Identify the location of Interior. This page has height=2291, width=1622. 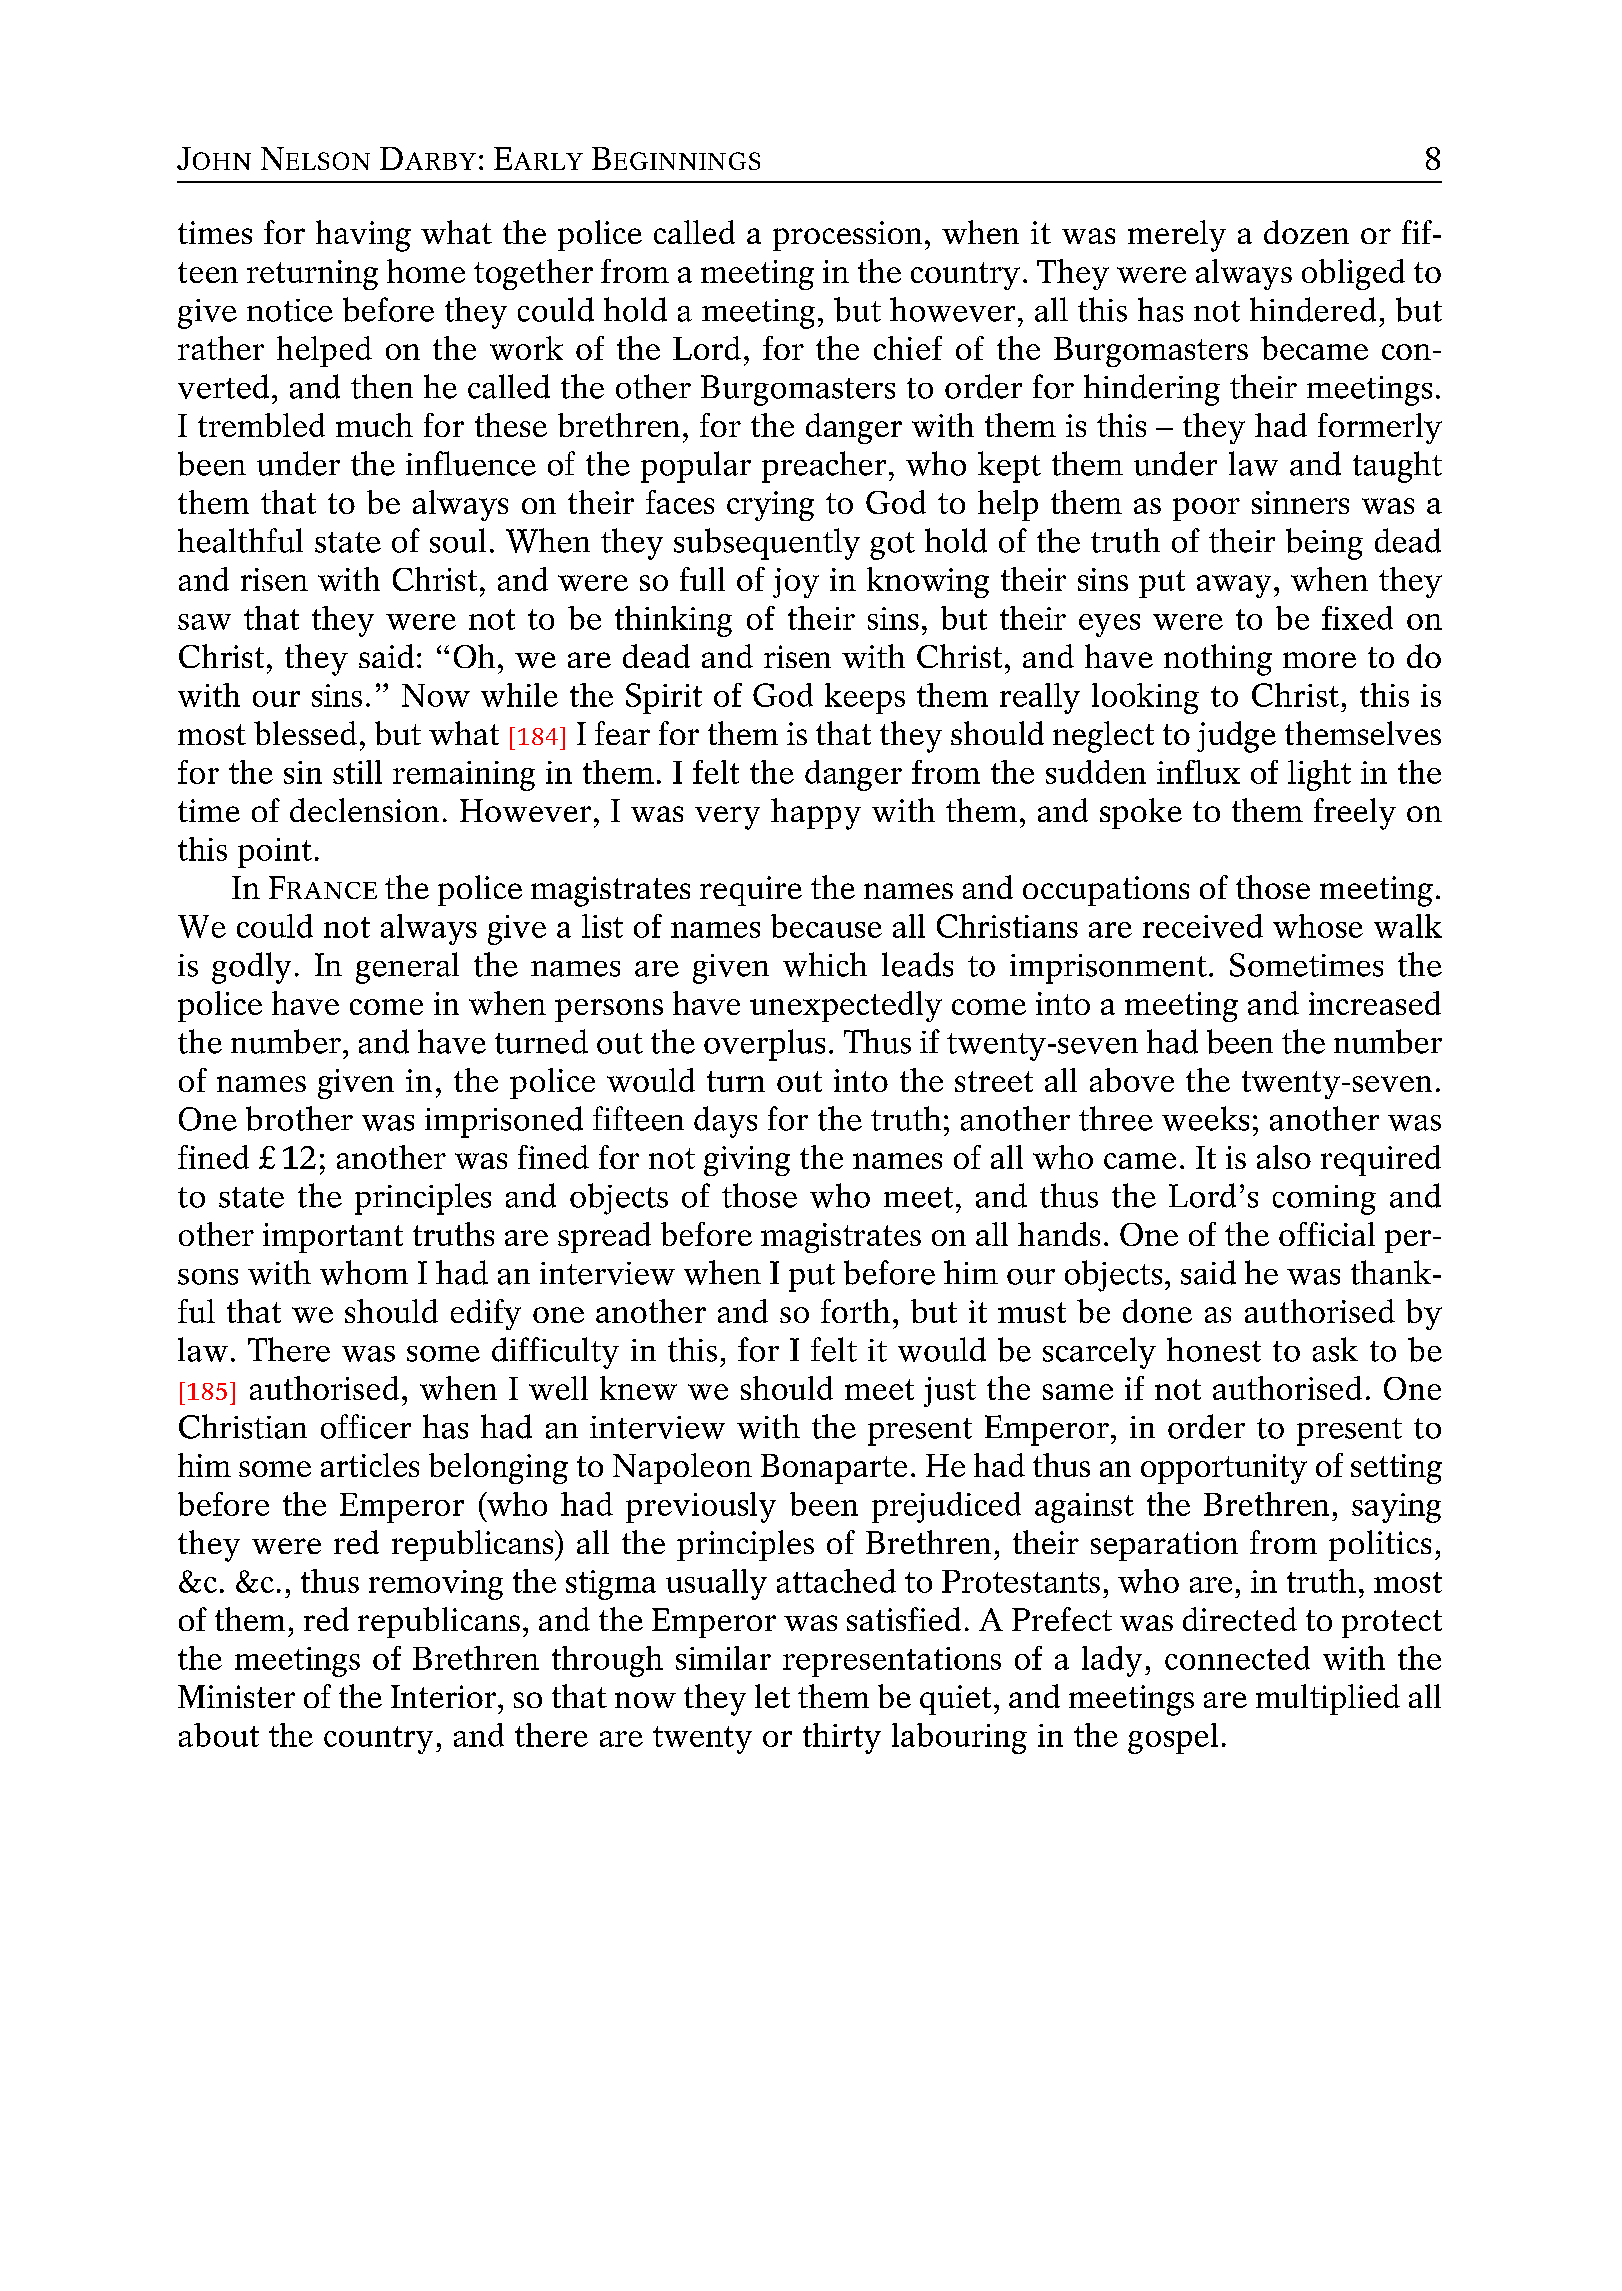
(443, 1696).
